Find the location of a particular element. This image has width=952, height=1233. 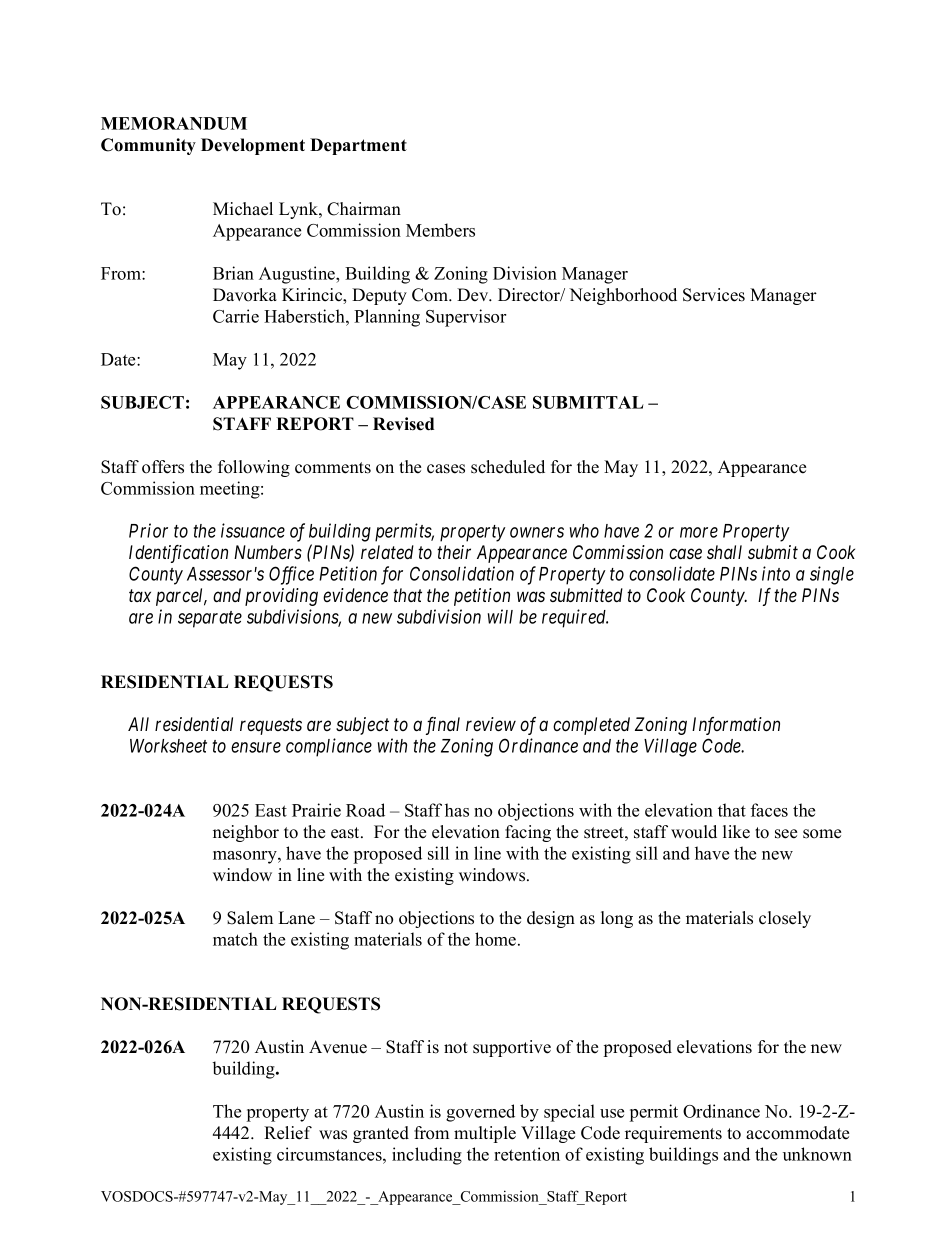

separate is located at coordinates (210, 619).
